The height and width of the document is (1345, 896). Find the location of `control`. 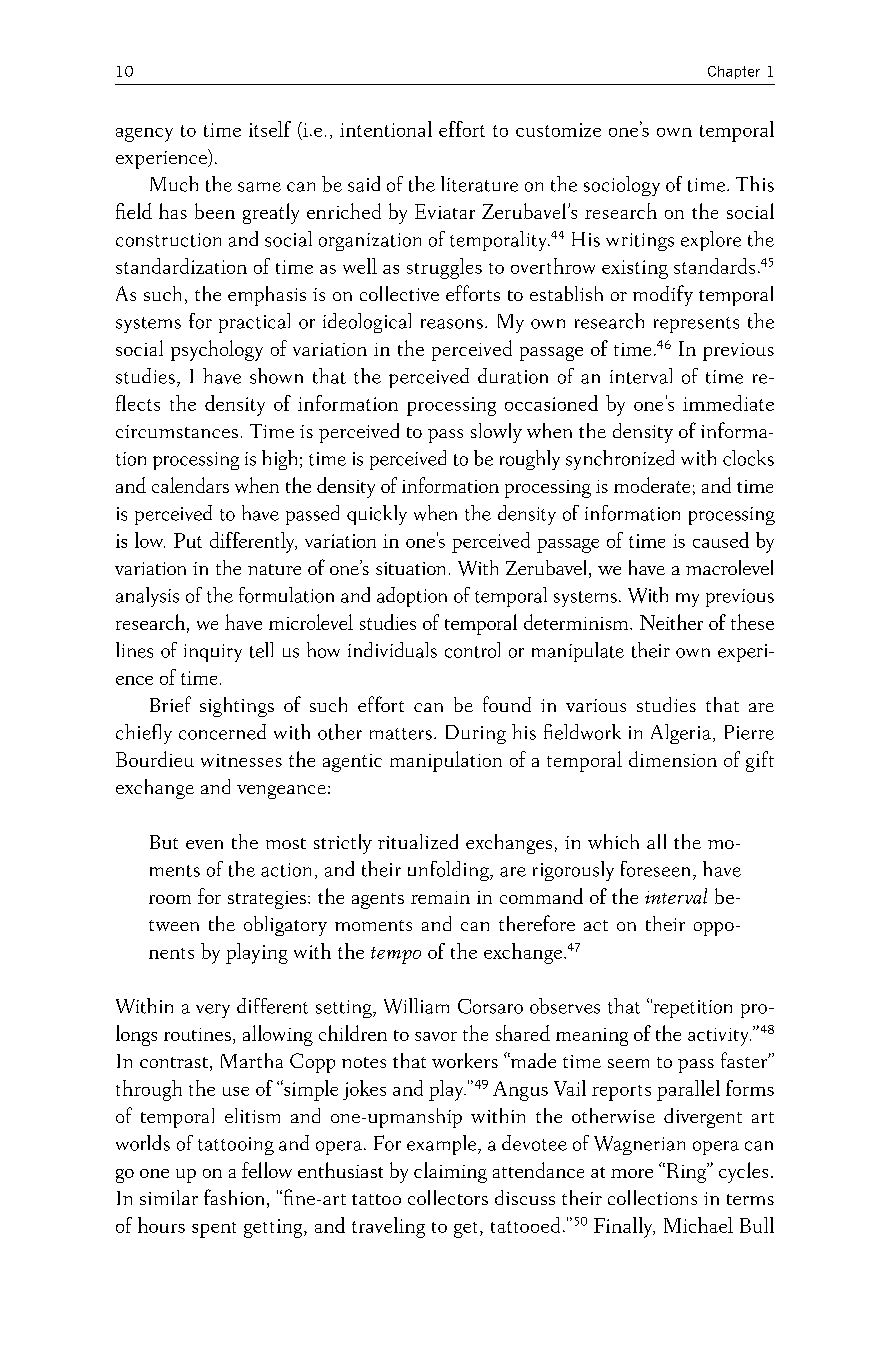

control is located at coordinates (472, 650).
